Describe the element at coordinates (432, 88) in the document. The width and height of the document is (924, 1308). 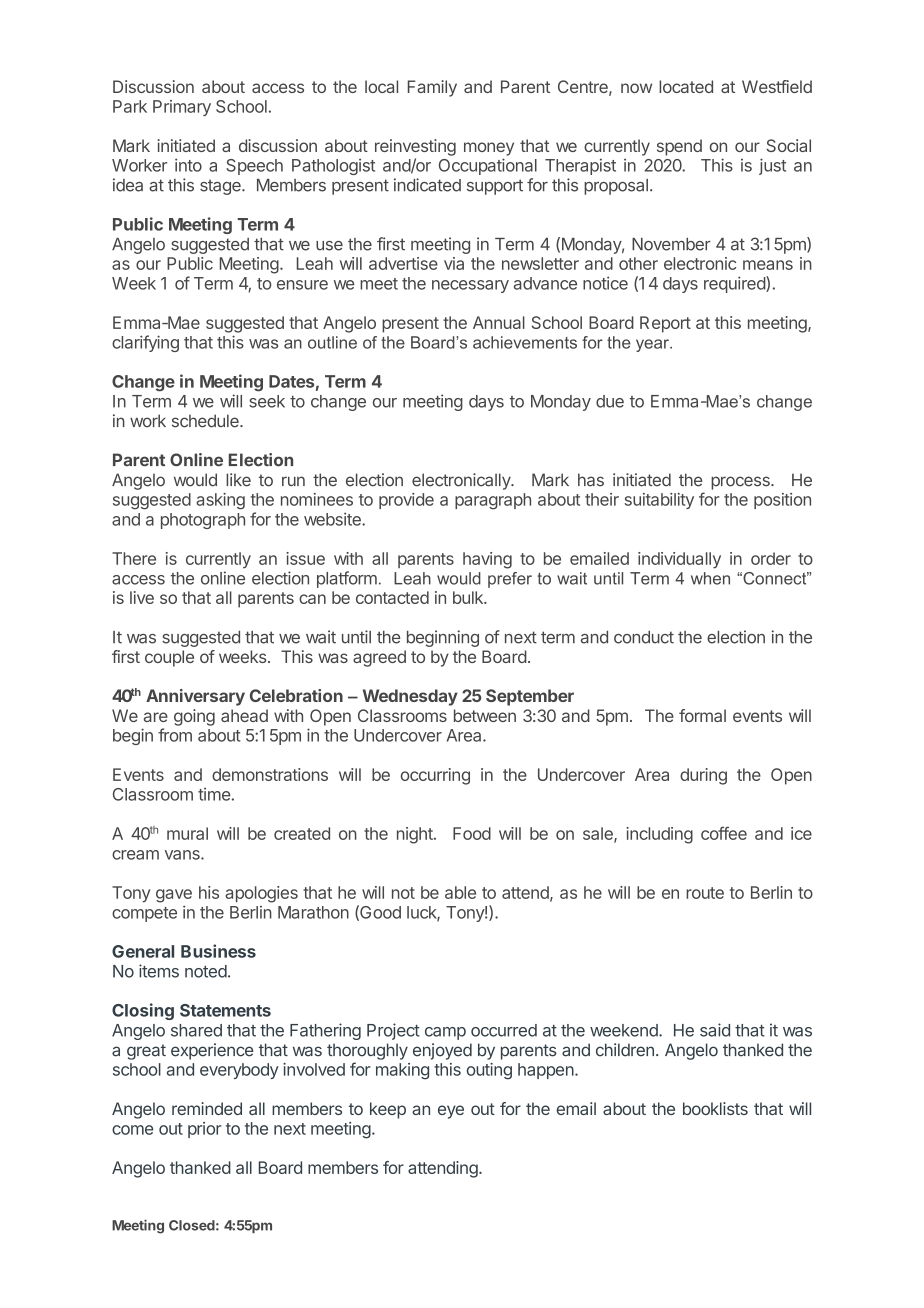
I see `Family` at that location.
